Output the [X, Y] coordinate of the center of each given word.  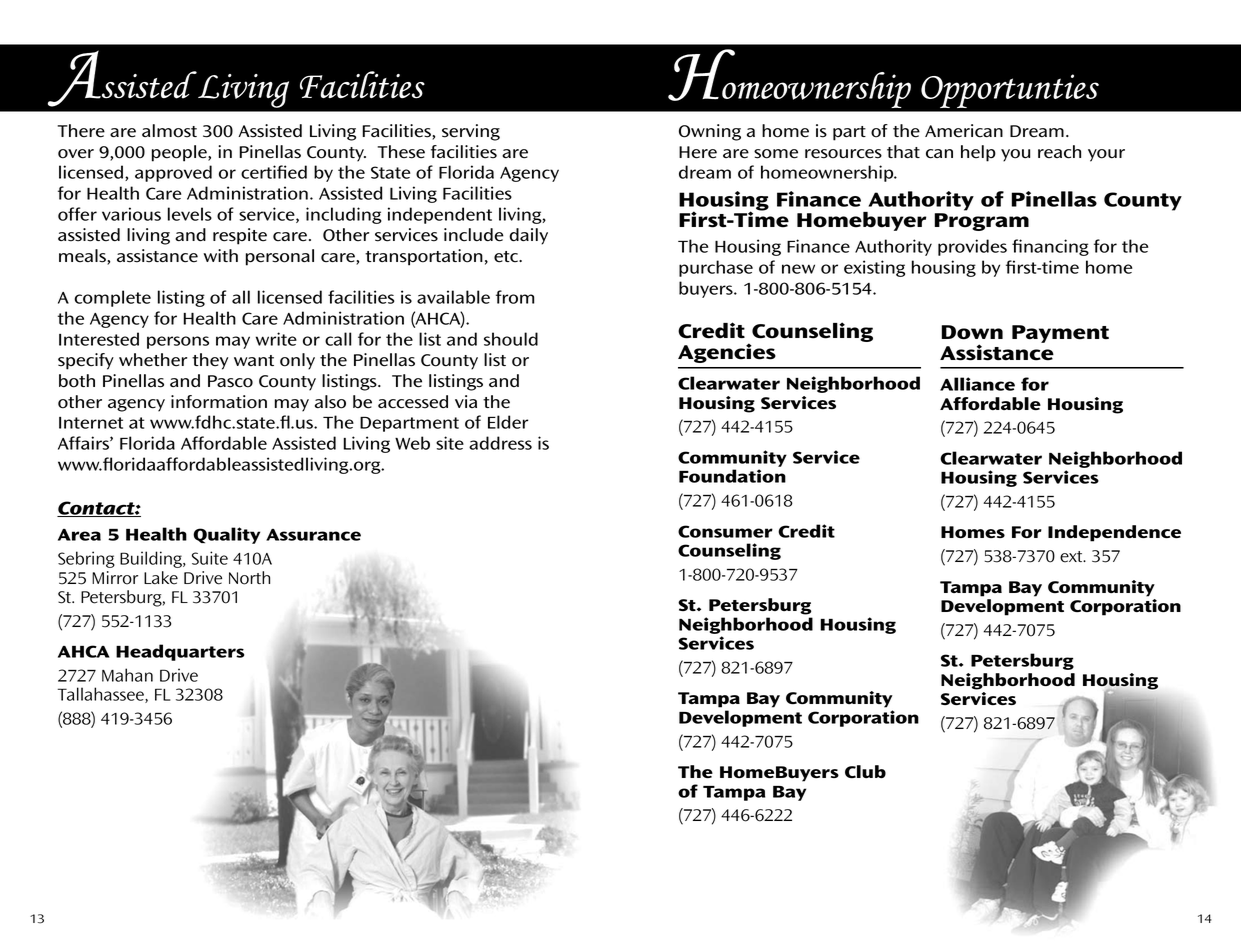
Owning [710, 132]
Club [865, 772]
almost [169, 131]
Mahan [127, 675]
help [978, 153]
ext [1072, 557]
